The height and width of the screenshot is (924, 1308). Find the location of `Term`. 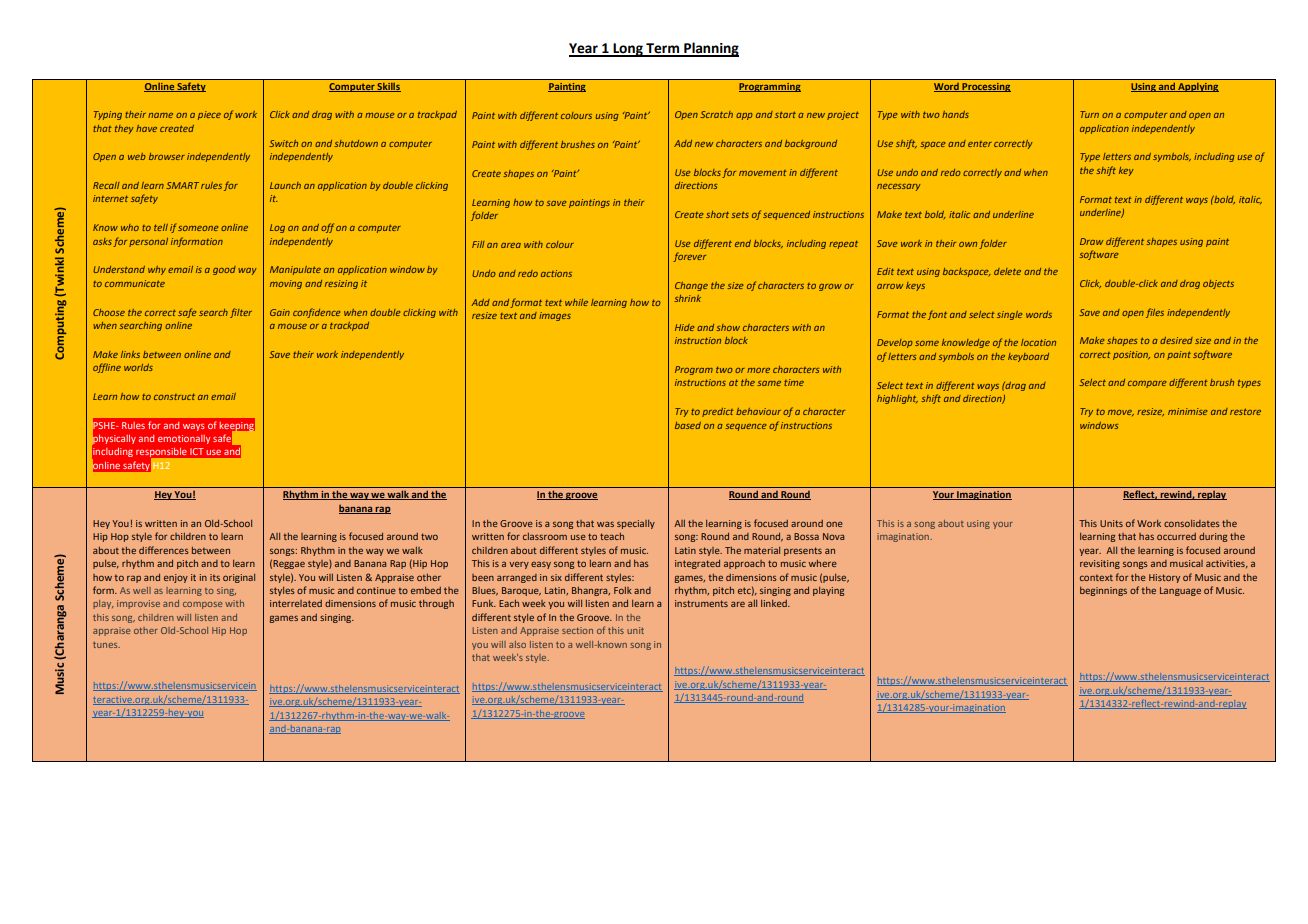

Term is located at coordinates (663, 49).
